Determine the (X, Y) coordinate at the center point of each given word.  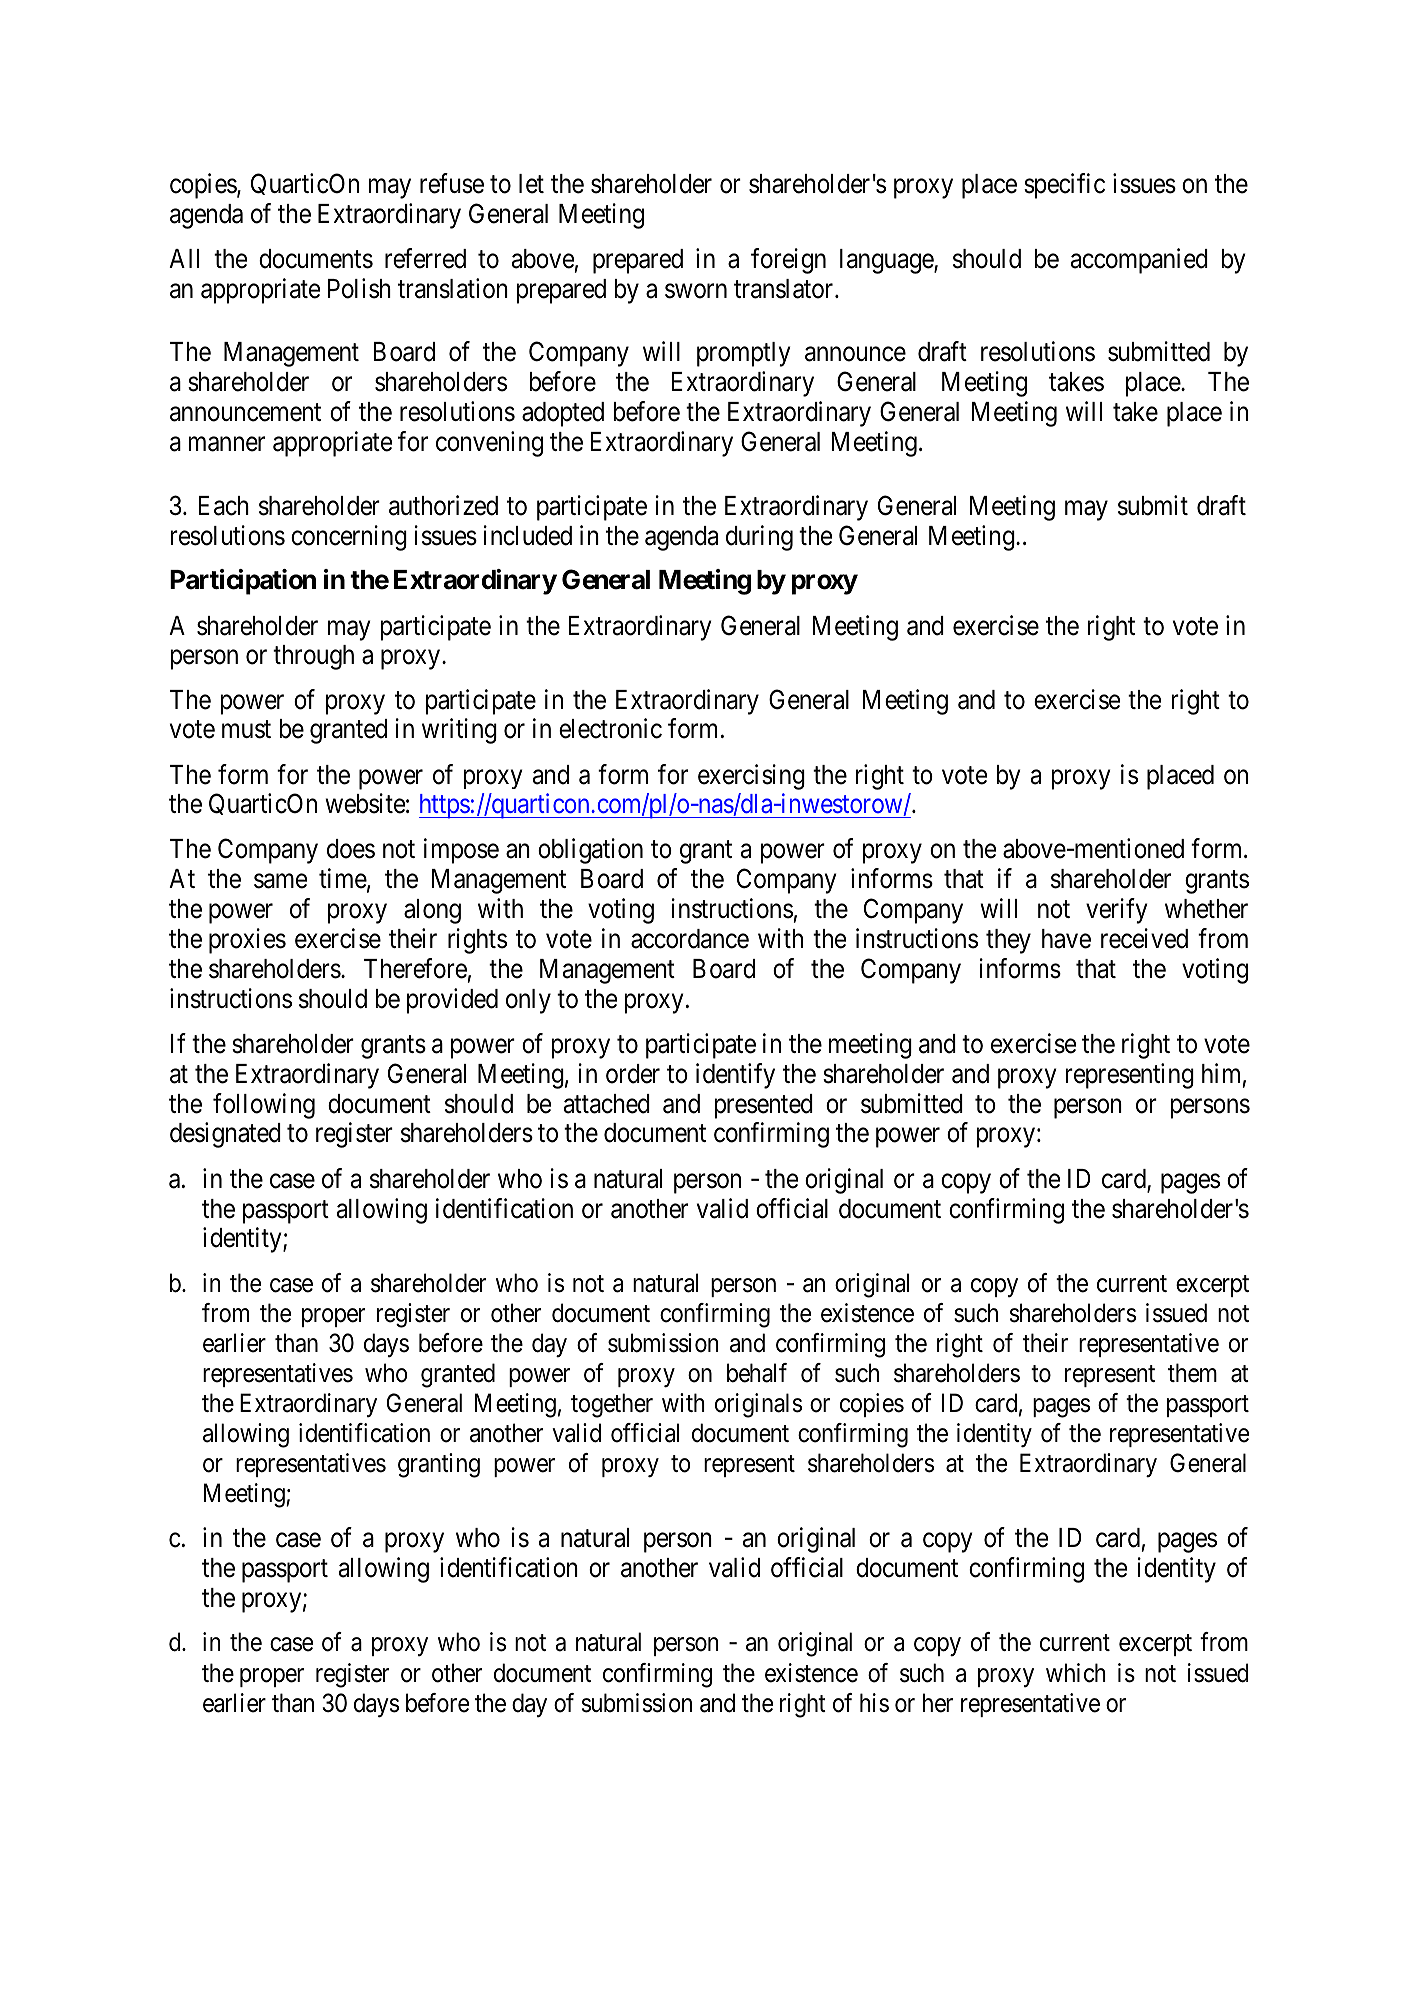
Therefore (415, 968)
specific (1064, 186)
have (1066, 939)
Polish (359, 288)
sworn (696, 291)
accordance (690, 939)
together (612, 1405)
